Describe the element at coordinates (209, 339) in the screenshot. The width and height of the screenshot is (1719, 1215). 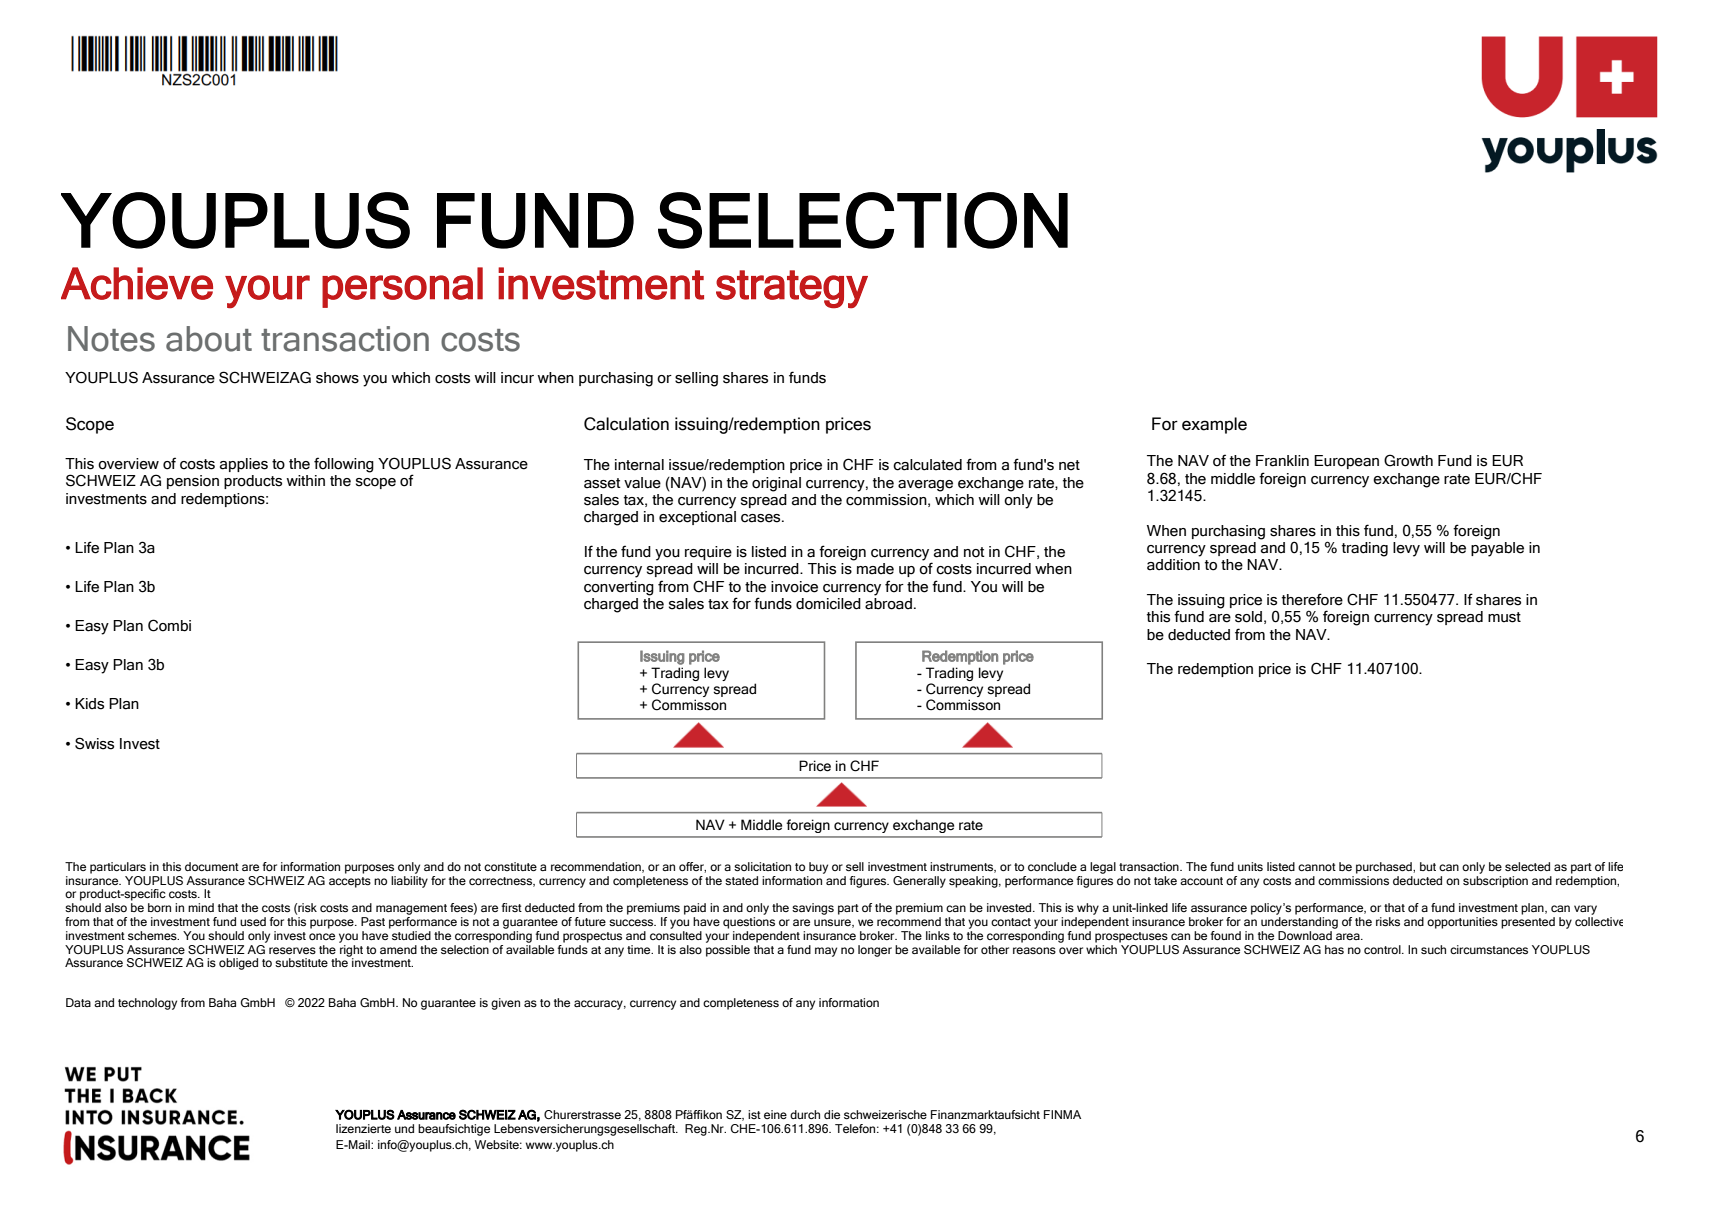
I see `about` at that location.
